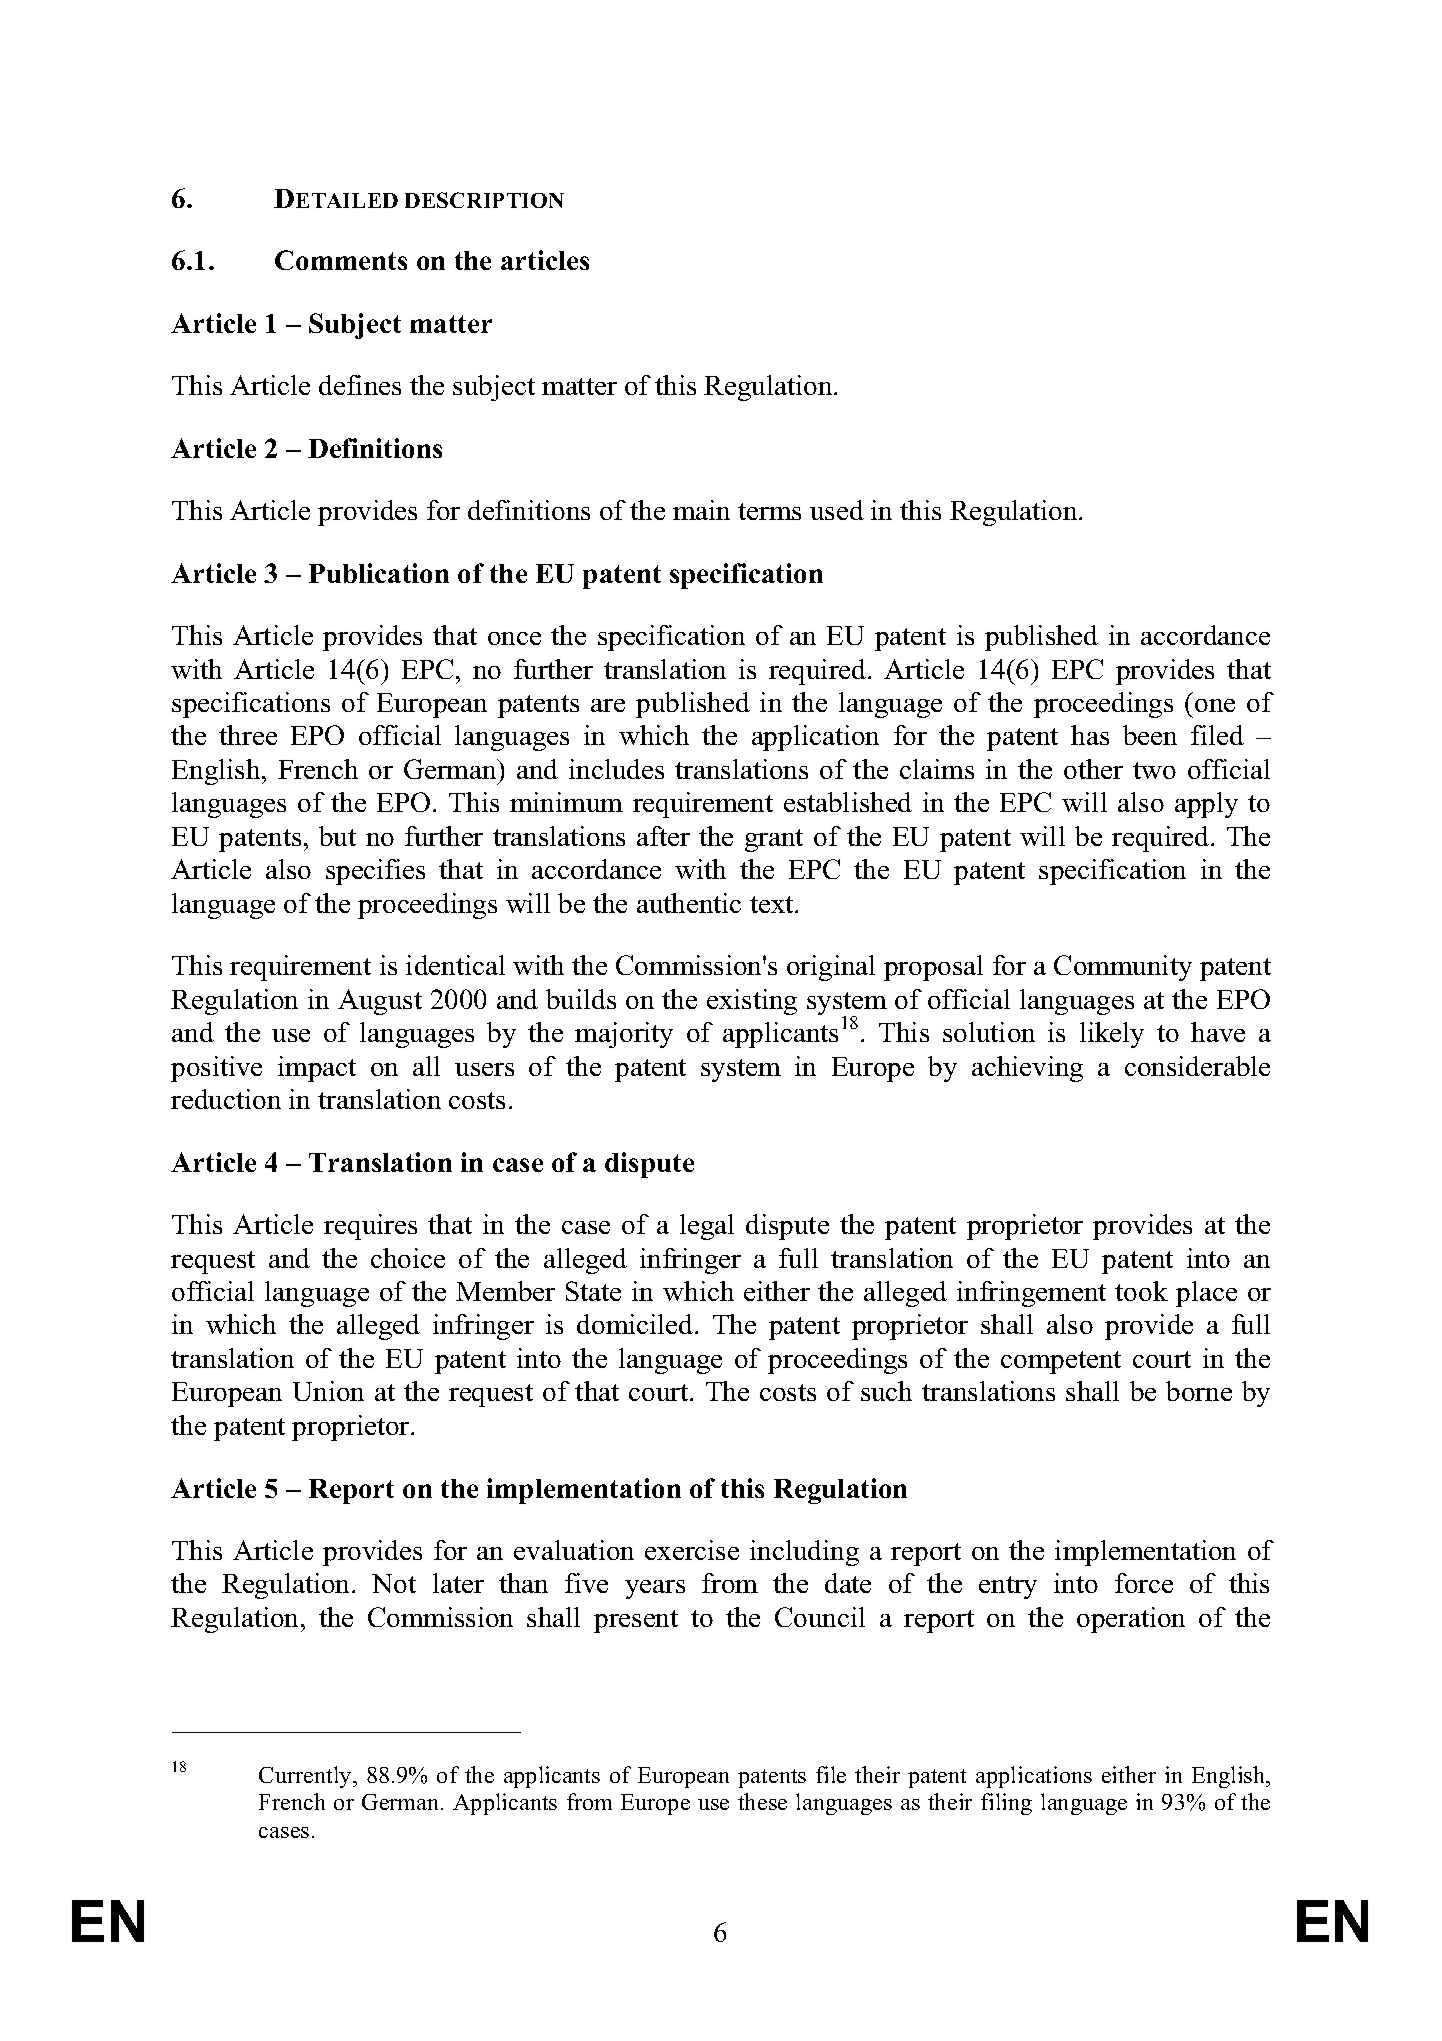 The height and width of the screenshot is (2041, 1442). Describe the element at coordinates (1006, 1804) in the screenshot. I see `filing` at that location.
